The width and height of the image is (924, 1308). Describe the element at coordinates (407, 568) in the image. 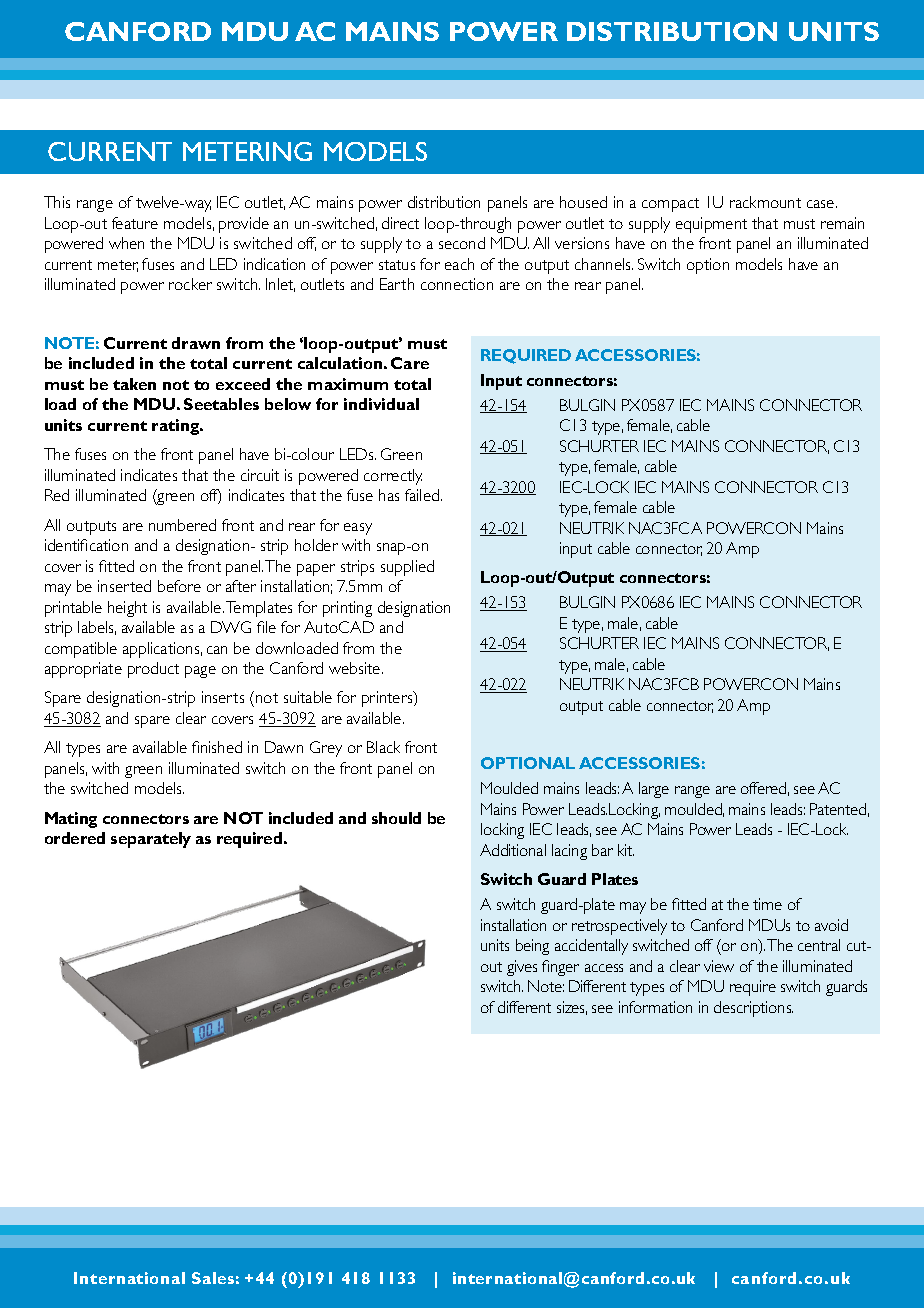

I see `supplied` at that location.
